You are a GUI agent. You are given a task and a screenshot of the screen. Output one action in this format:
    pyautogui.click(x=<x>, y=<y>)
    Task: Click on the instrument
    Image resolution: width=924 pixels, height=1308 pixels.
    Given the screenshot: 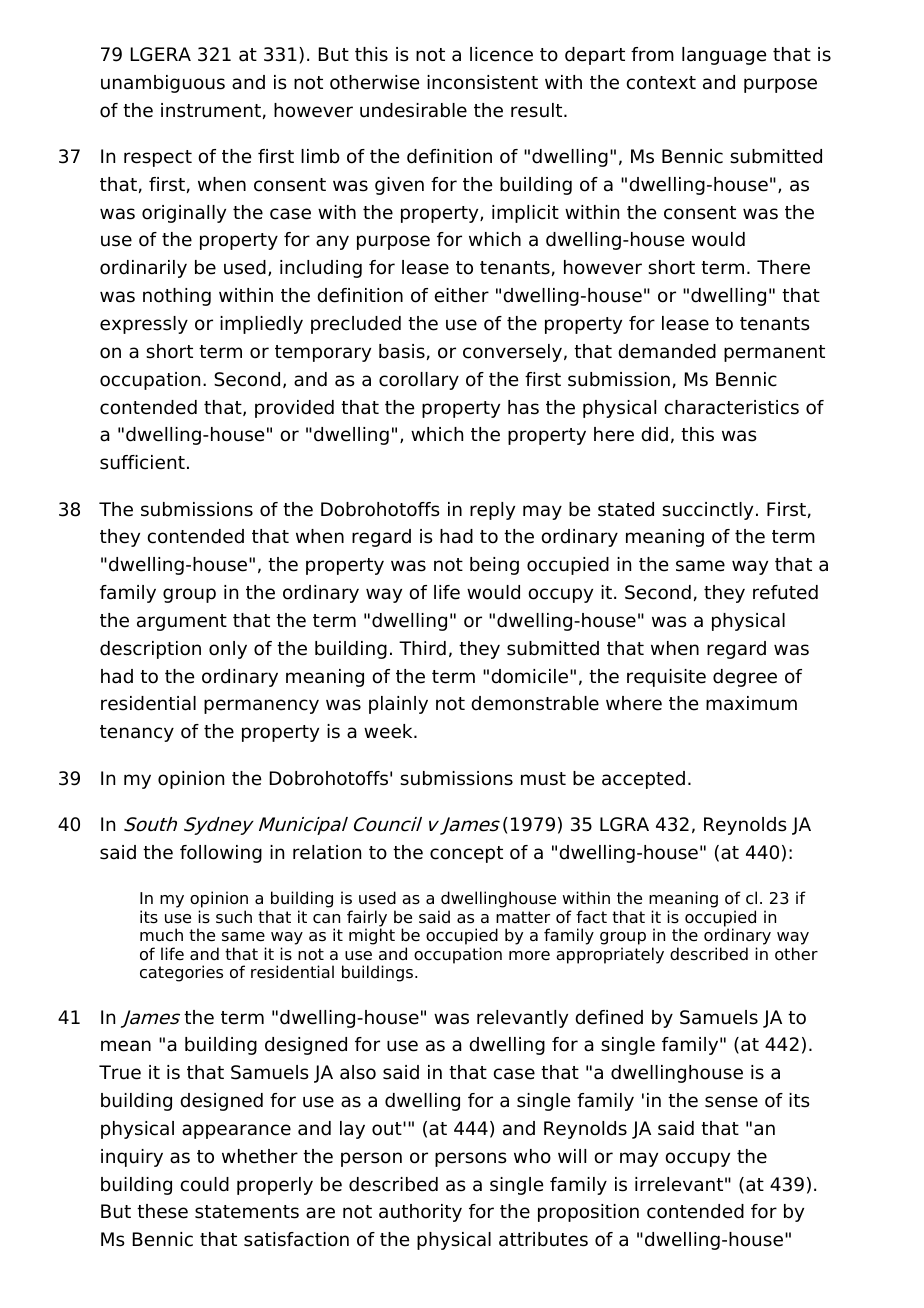 What is the action you would take?
    pyautogui.click(x=211, y=110)
